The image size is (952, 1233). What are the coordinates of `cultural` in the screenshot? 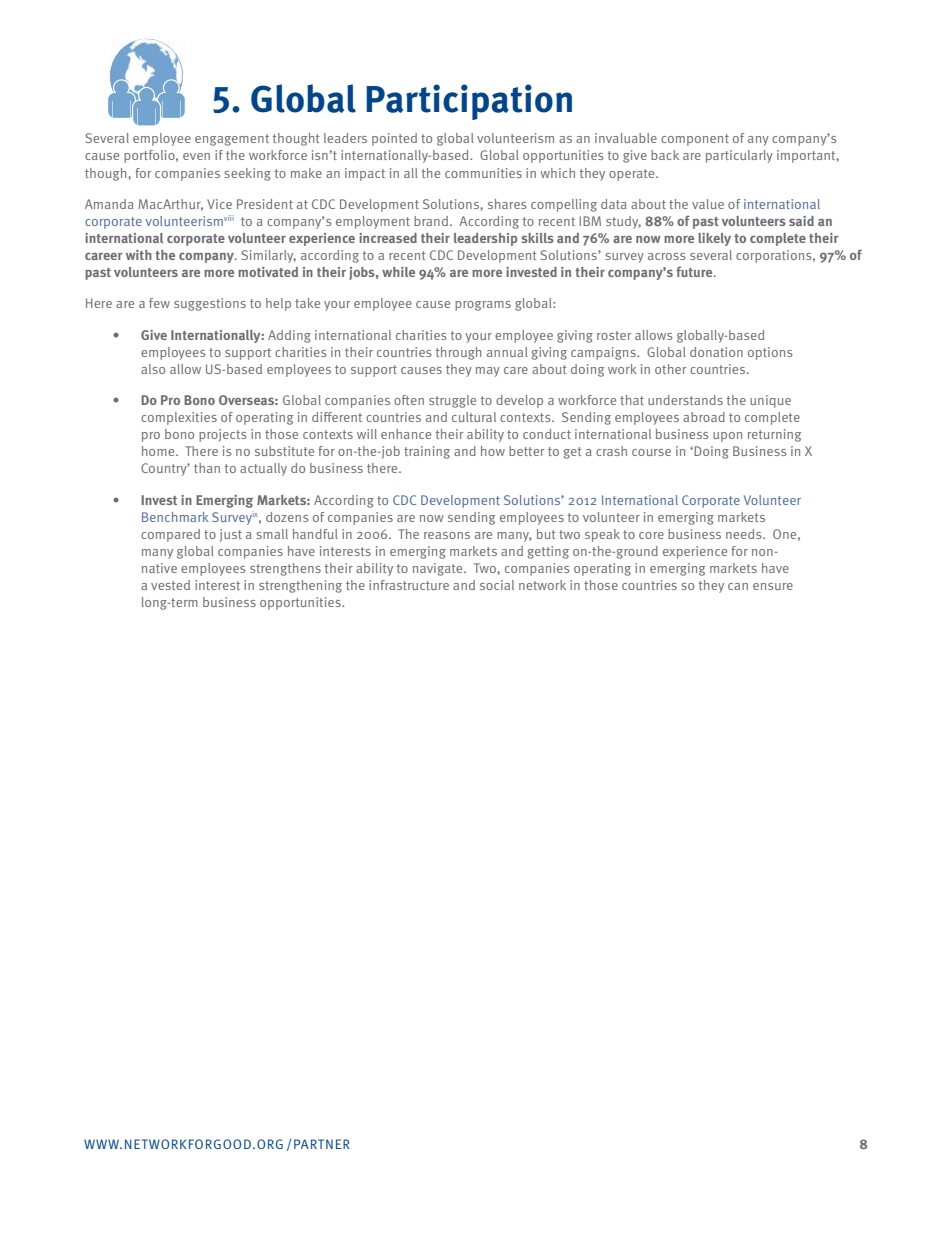 It's located at (474, 417).
